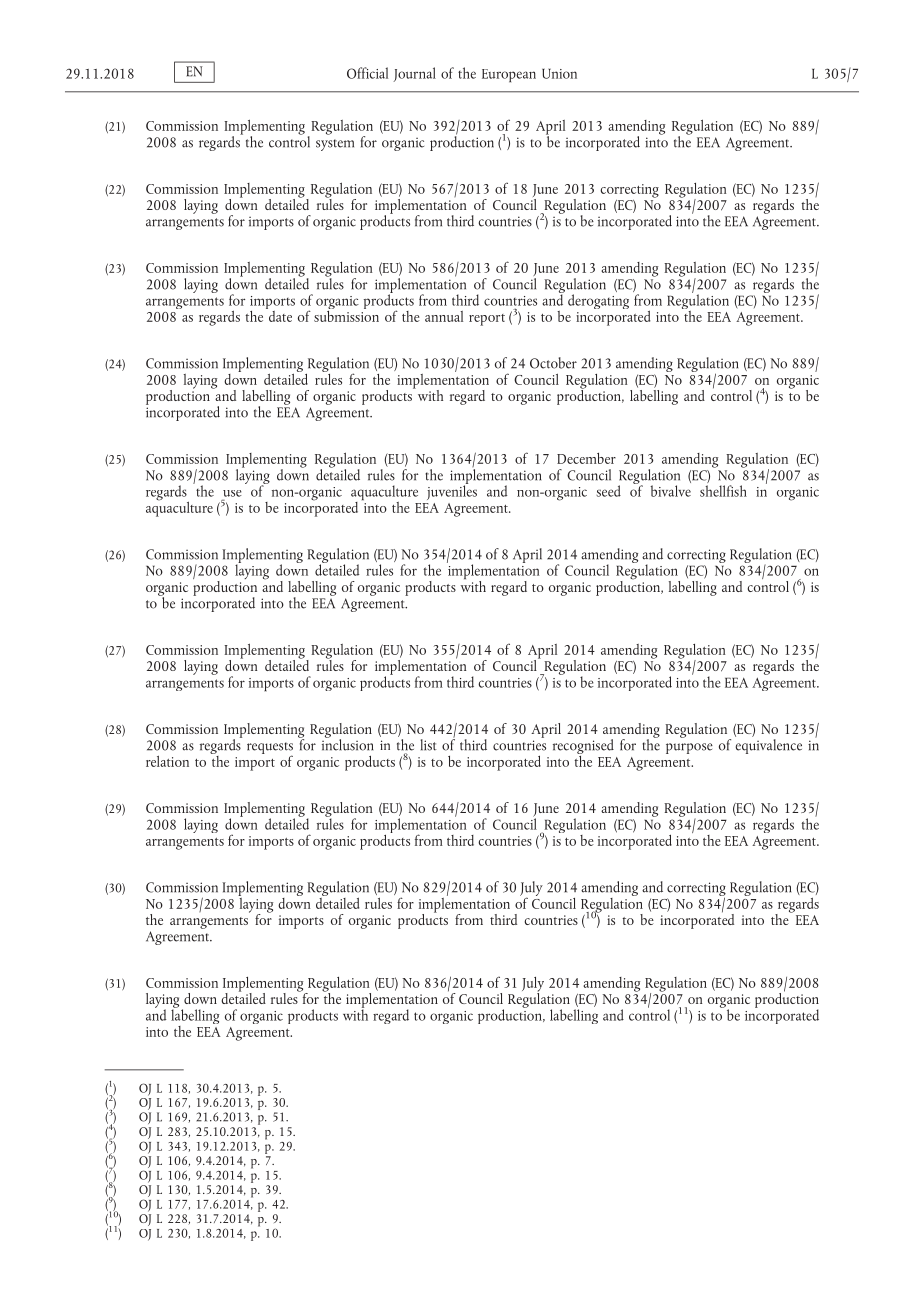  Describe the element at coordinates (509, 76) in the screenshot. I see `European` at that location.
